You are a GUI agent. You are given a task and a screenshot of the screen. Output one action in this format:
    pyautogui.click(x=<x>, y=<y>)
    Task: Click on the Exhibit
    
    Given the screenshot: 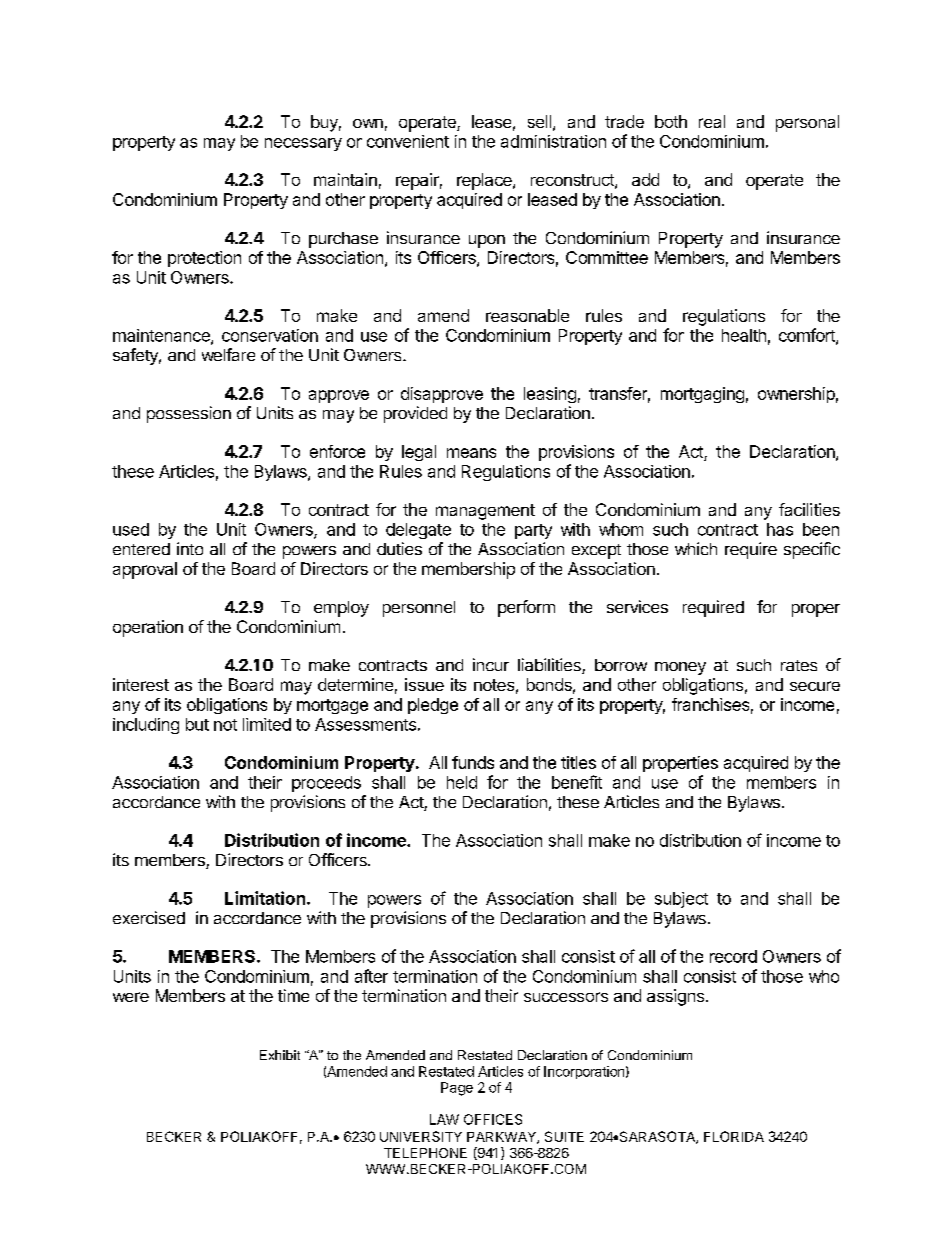 What is the action you would take?
    pyautogui.click(x=280, y=1055)
